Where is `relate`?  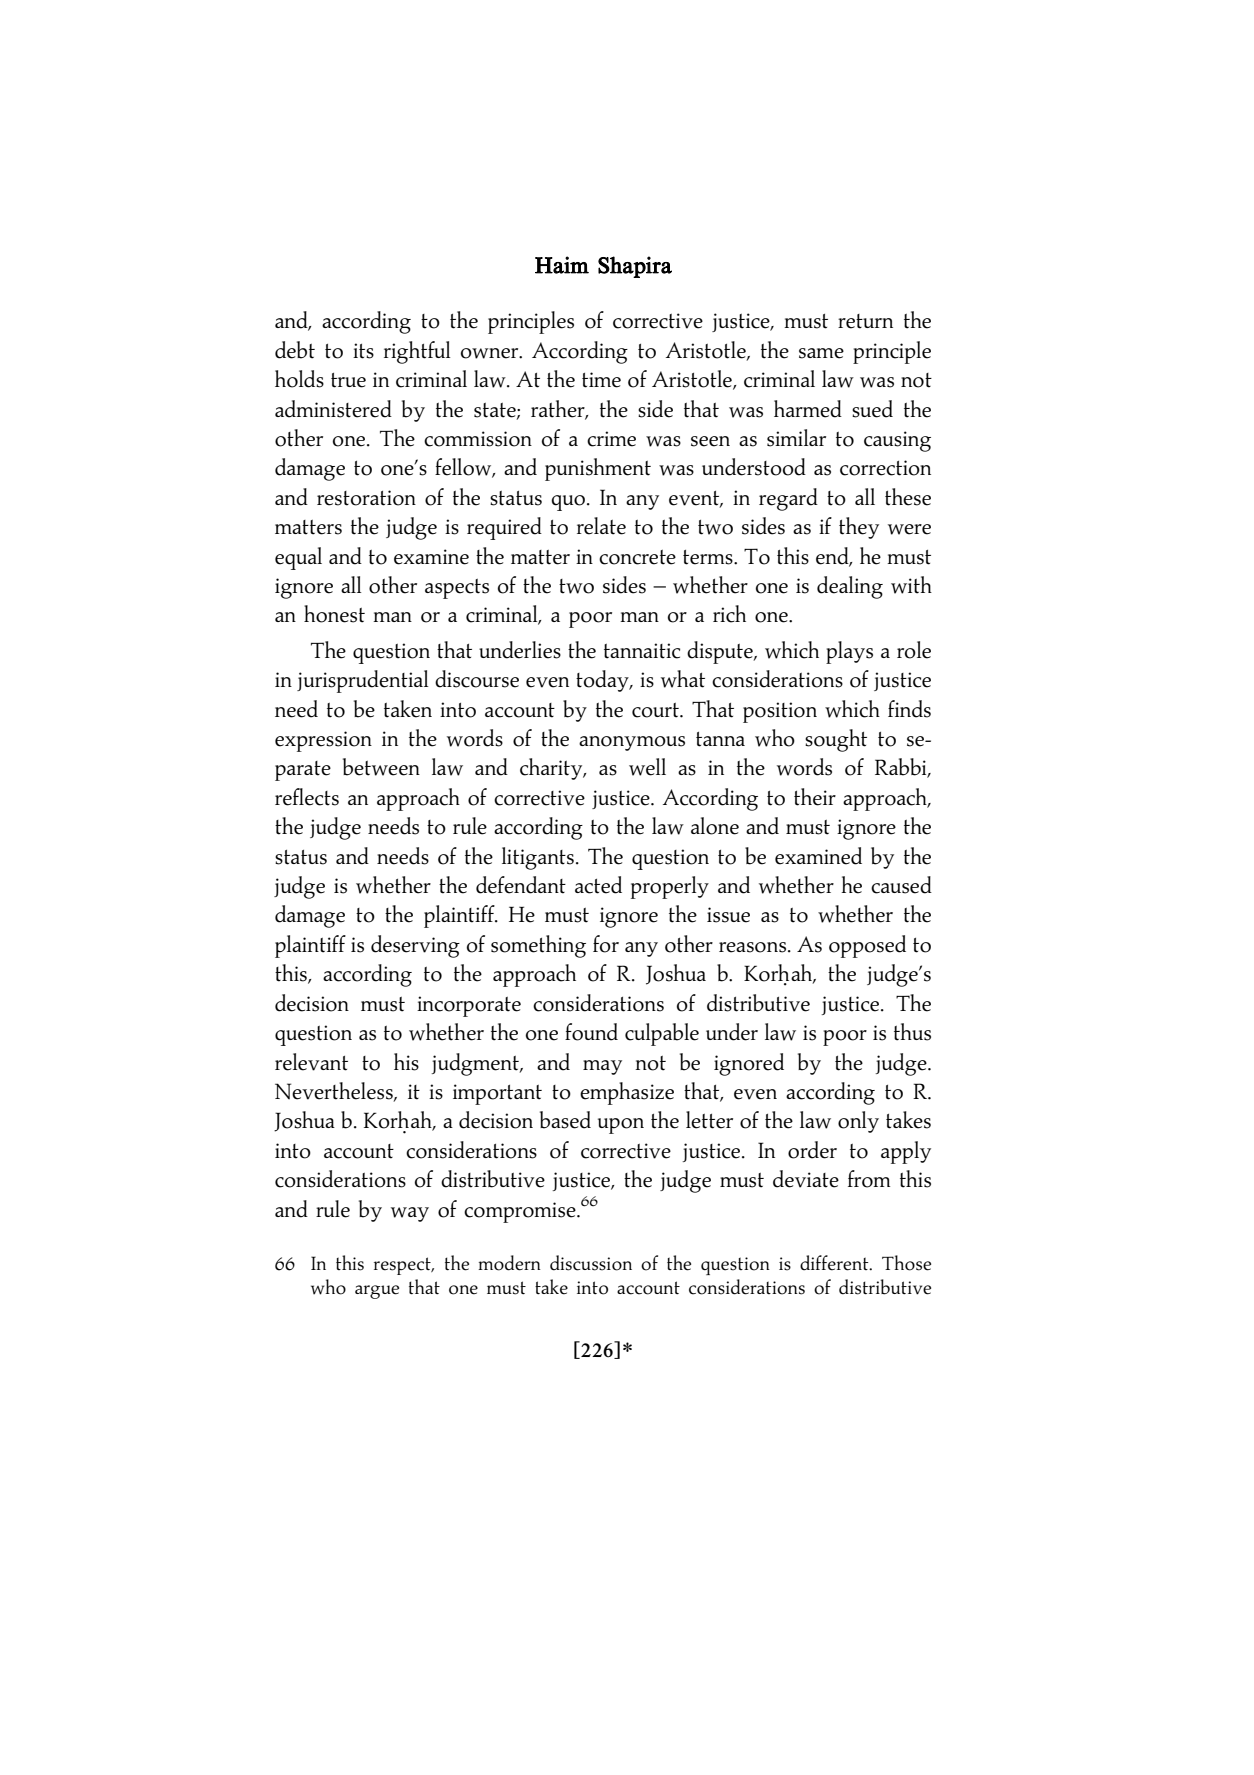
relate is located at coordinates (601, 526).
